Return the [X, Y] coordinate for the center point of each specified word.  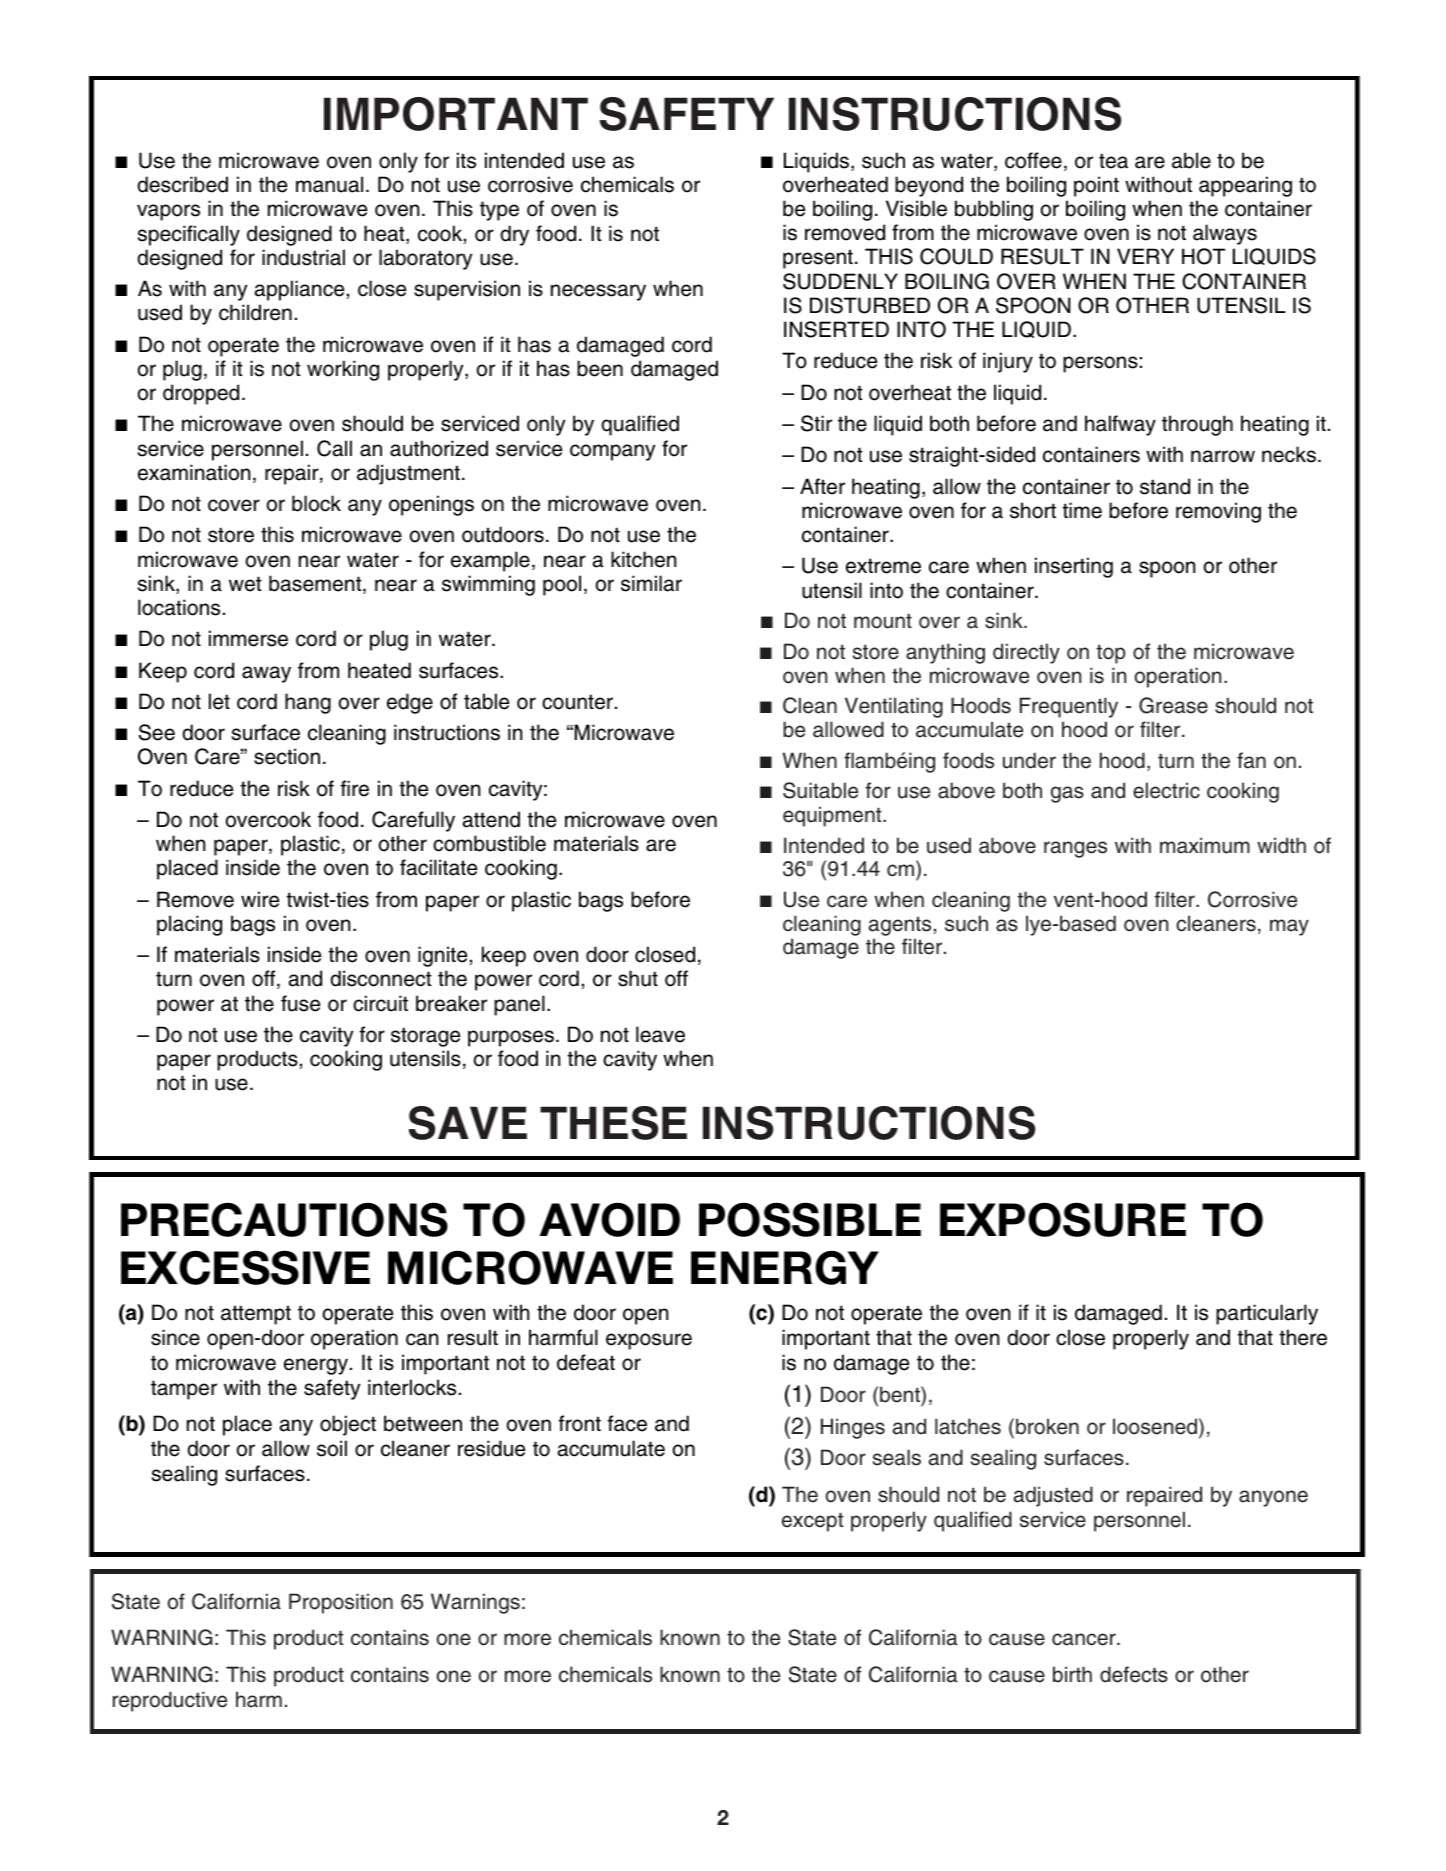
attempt [256, 1315]
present [818, 259]
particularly [1267, 1314]
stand [1165, 486]
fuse [300, 1003]
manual [329, 184]
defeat [586, 1362]
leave [660, 1034]
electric [1166, 790]
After [822, 486]
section [287, 756]
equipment [833, 816]
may [1289, 927]
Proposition [341, 1603]
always [1225, 234]
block [316, 503]
